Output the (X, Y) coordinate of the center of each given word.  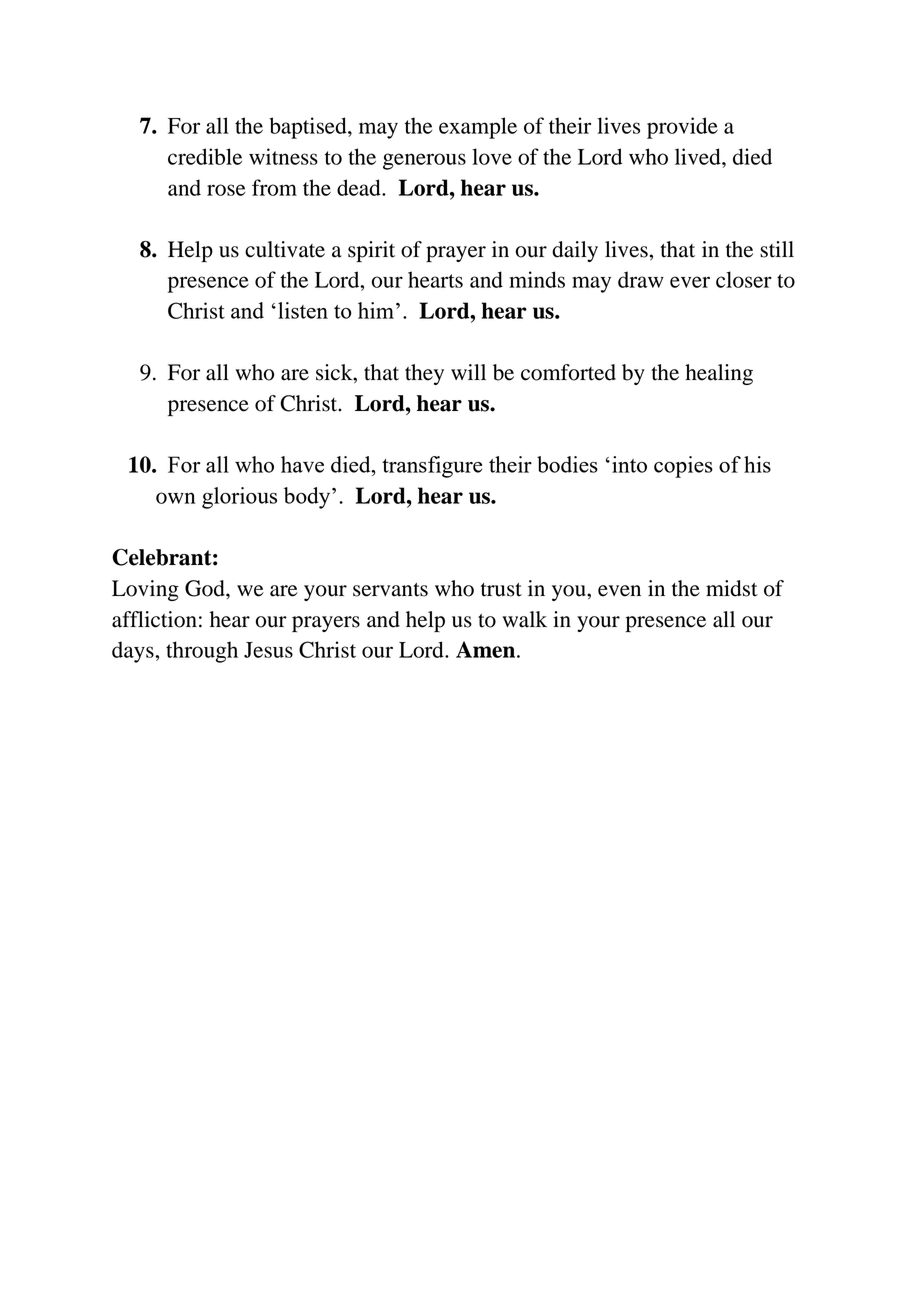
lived (699, 156)
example (478, 128)
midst (732, 588)
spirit (371, 251)
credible (205, 156)
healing (719, 374)
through (202, 652)
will (468, 372)
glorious (239, 498)
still (777, 249)
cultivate (285, 249)
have (302, 464)
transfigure (432, 467)
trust (501, 590)
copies (683, 467)
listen (303, 310)
